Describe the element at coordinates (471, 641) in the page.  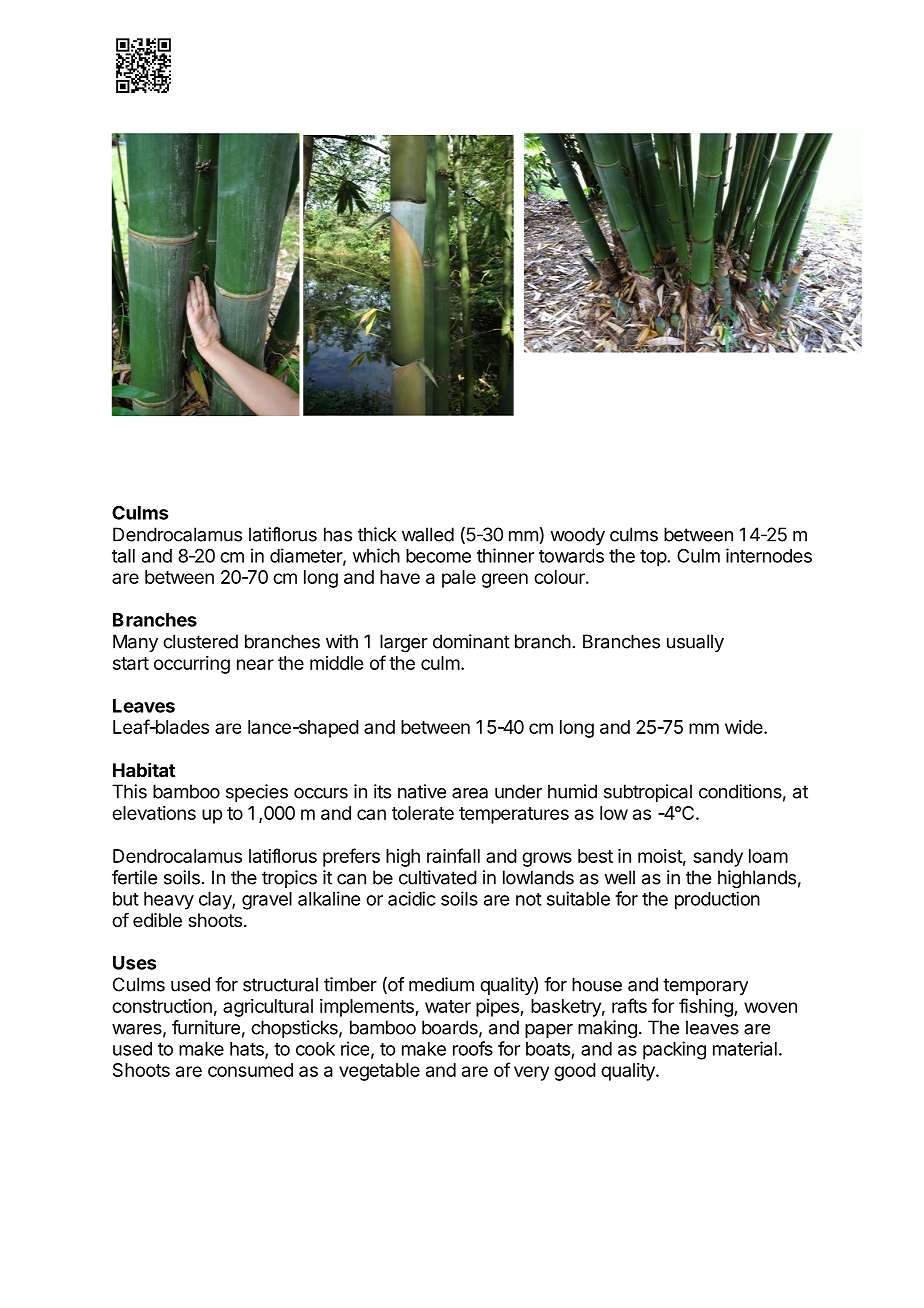
I see `dominant` at that location.
